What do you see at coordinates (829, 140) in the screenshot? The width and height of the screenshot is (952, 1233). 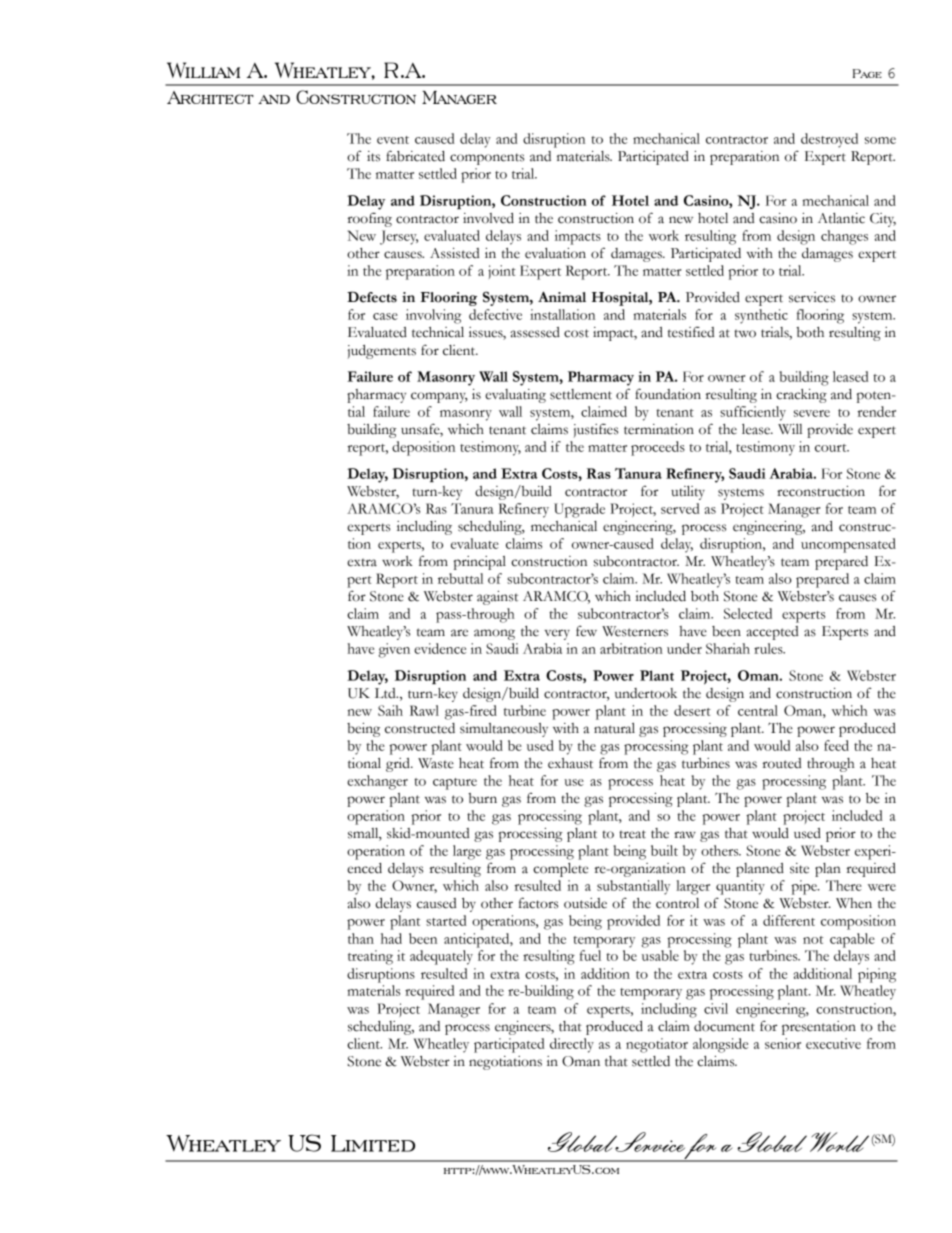 I see `destroyed` at bounding box center [829, 140].
